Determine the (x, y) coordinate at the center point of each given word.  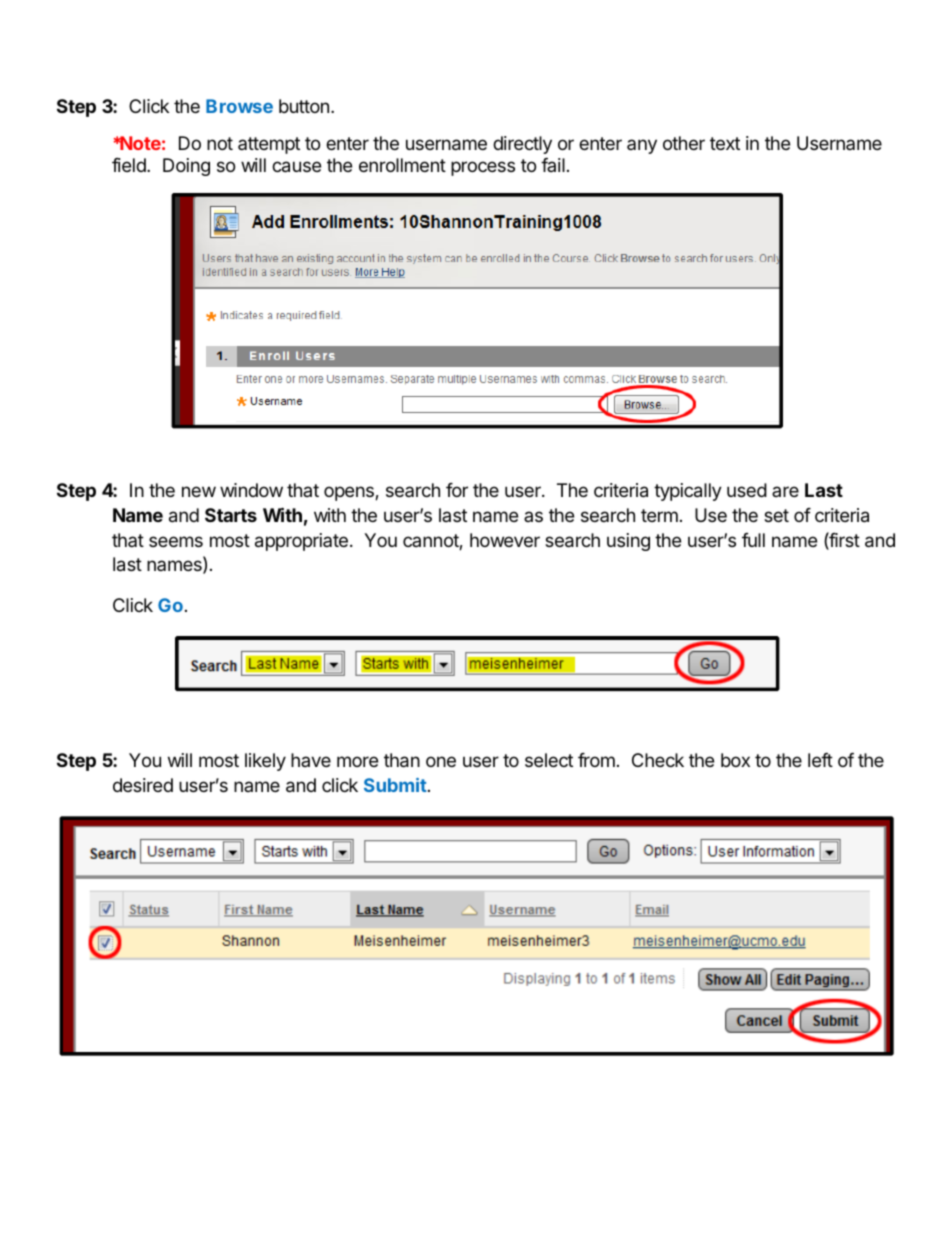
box (735, 760)
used (747, 490)
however (505, 540)
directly (522, 145)
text (725, 143)
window (251, 490)
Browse (239, 106)
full (753, 540)
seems (176, 541)
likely (265, 762)
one (441, 761)
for (457, 490)
